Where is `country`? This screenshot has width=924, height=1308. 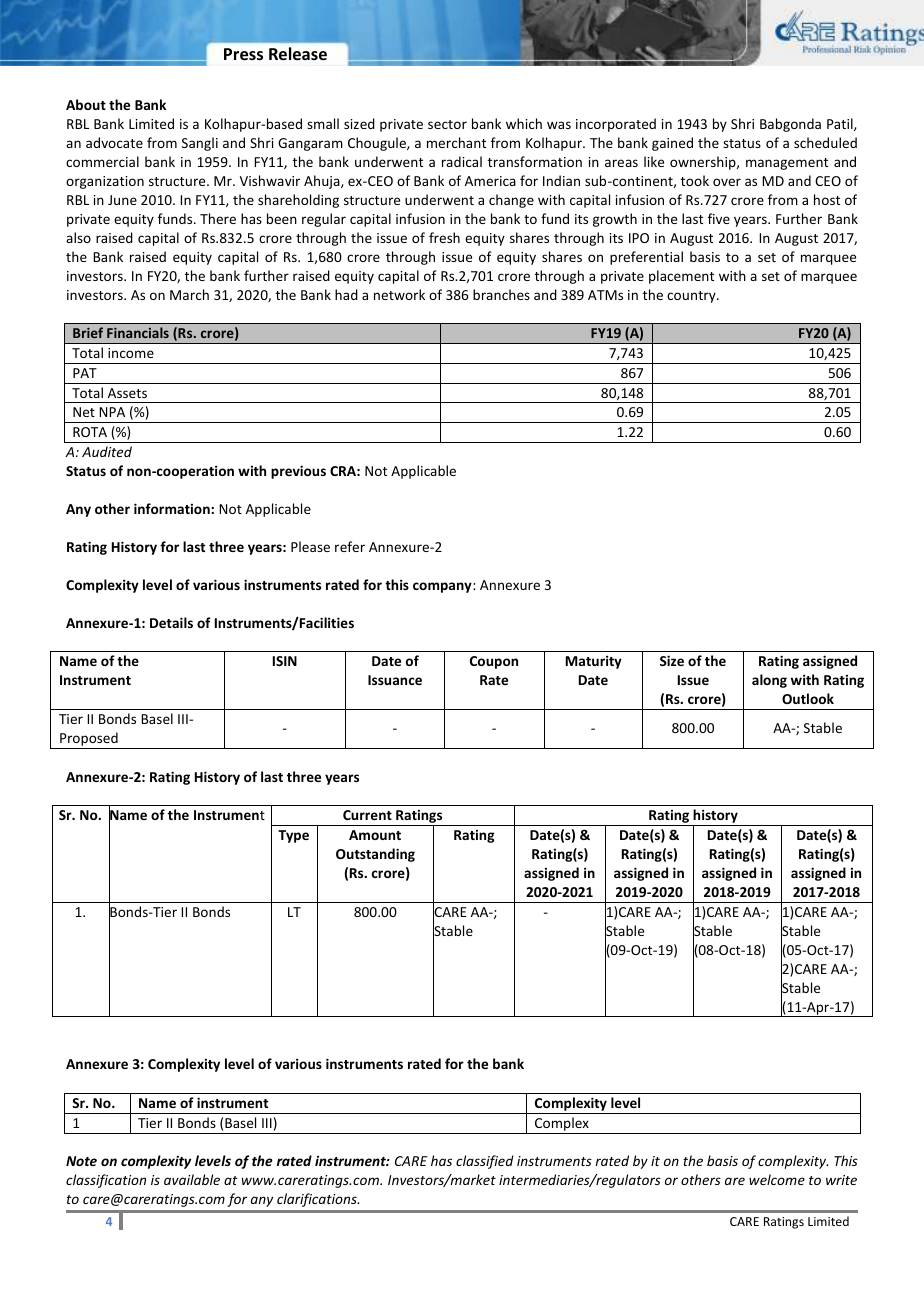
country is located at coordinates (692, 297).
